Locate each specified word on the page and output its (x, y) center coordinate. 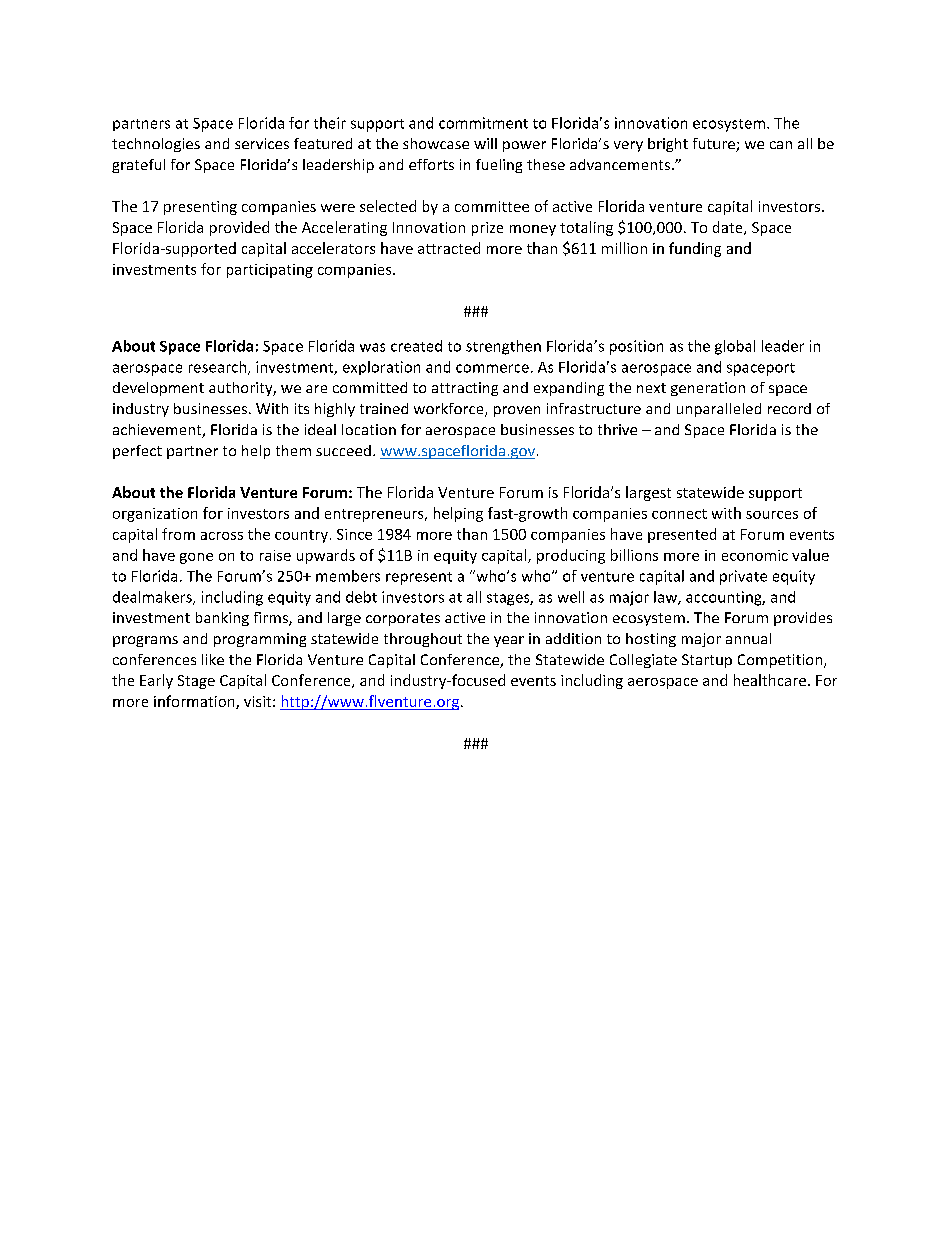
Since (354, 534)
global (735, 347)
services (262, 143)
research (217, 367)
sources (772, 515)
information (195, 702)
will (485, 143)
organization (155, 515)
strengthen (503, 347)
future (715, 145)
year (509, 641)
